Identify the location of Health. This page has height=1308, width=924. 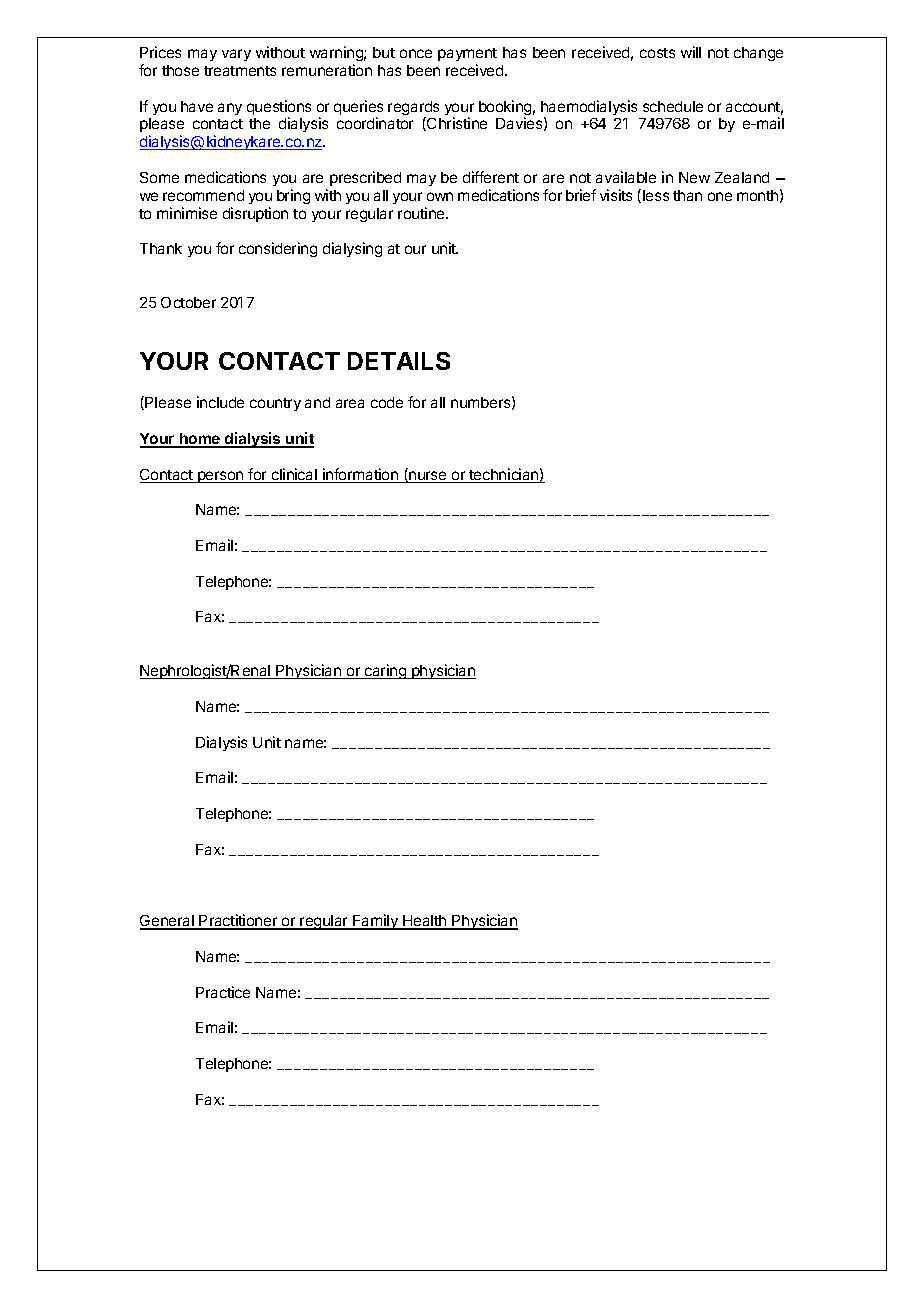
(425, 922).
